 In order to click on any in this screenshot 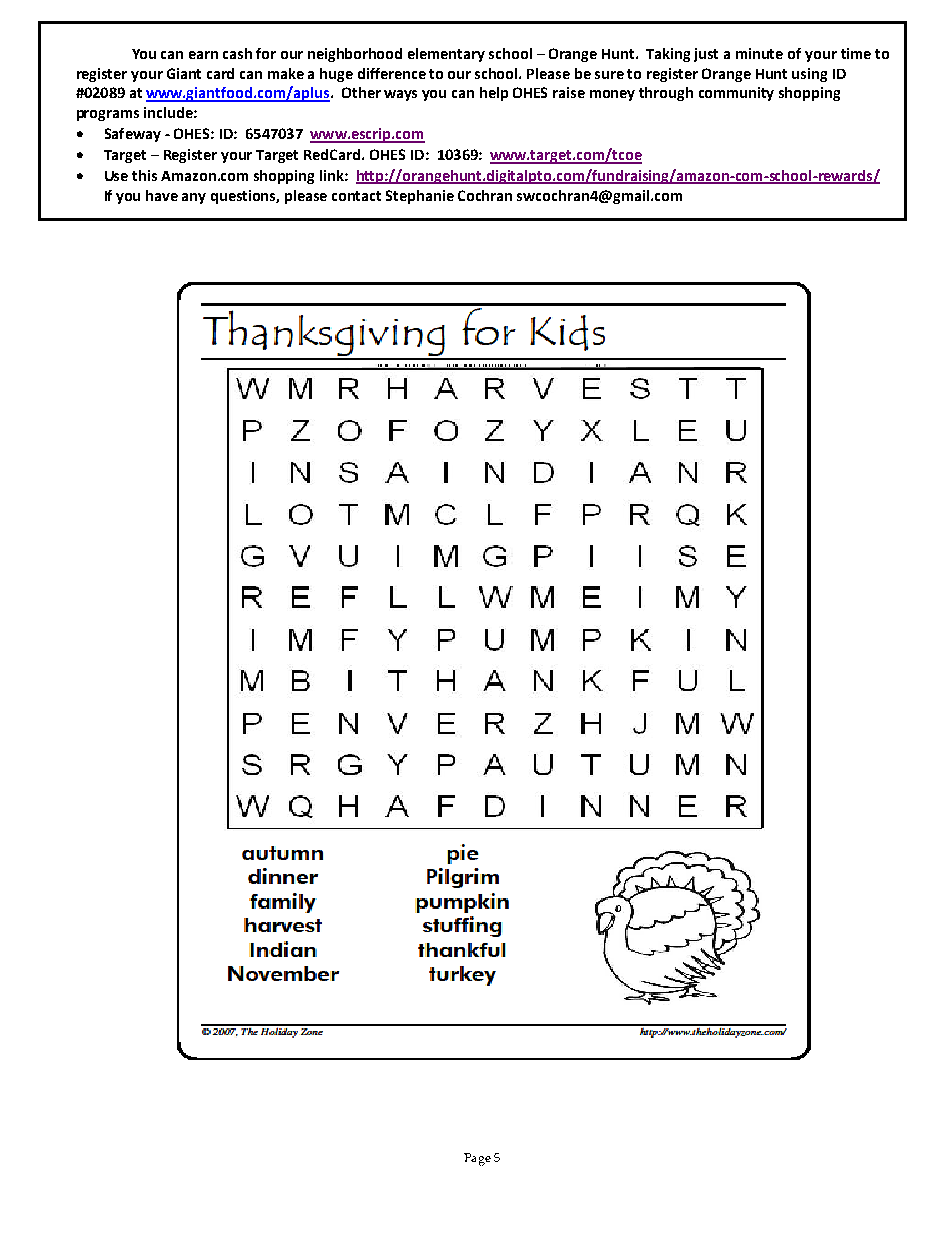, I will do `click(194, 198)`.
